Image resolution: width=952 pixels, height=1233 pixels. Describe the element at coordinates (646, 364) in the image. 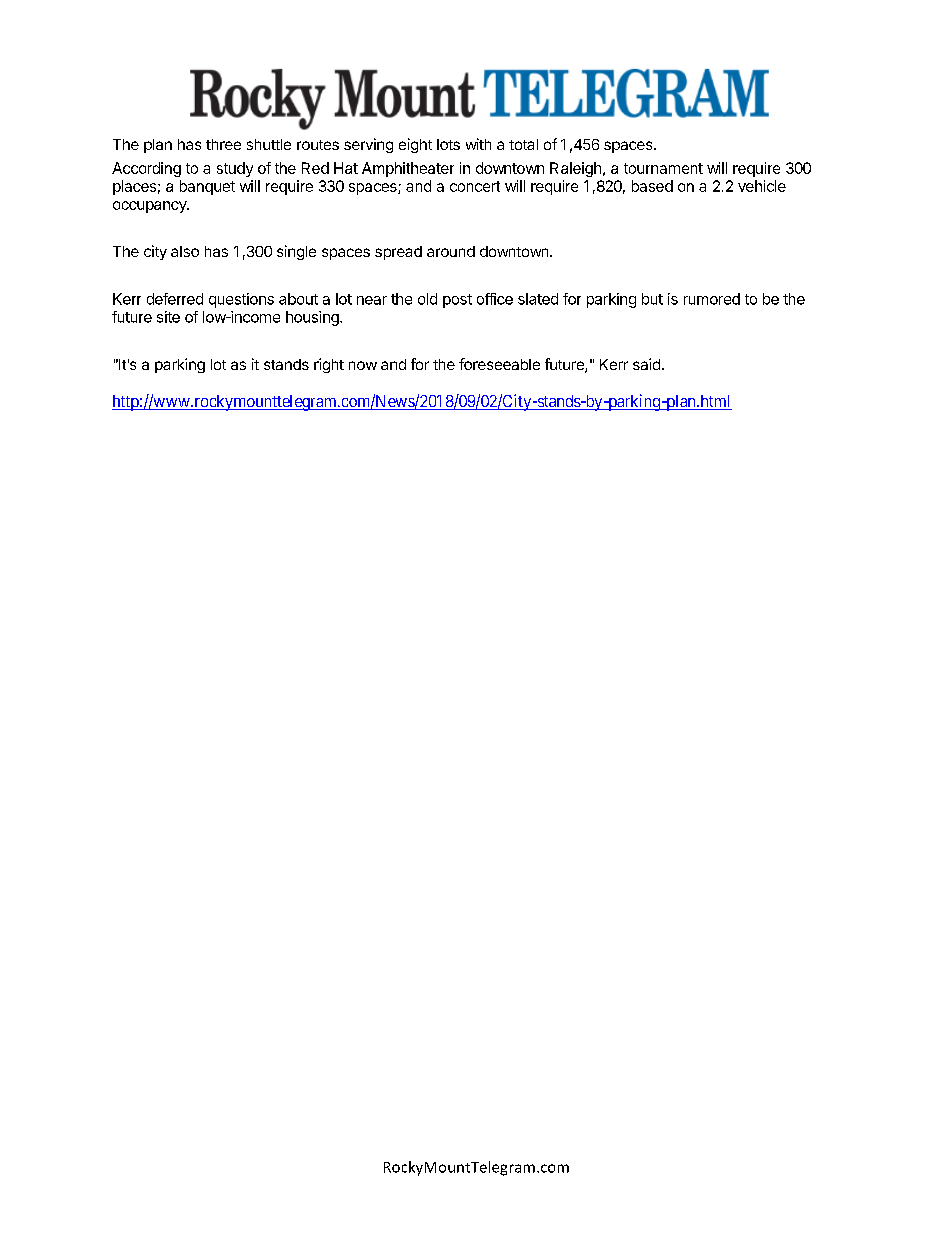

I see `said` at that location.
